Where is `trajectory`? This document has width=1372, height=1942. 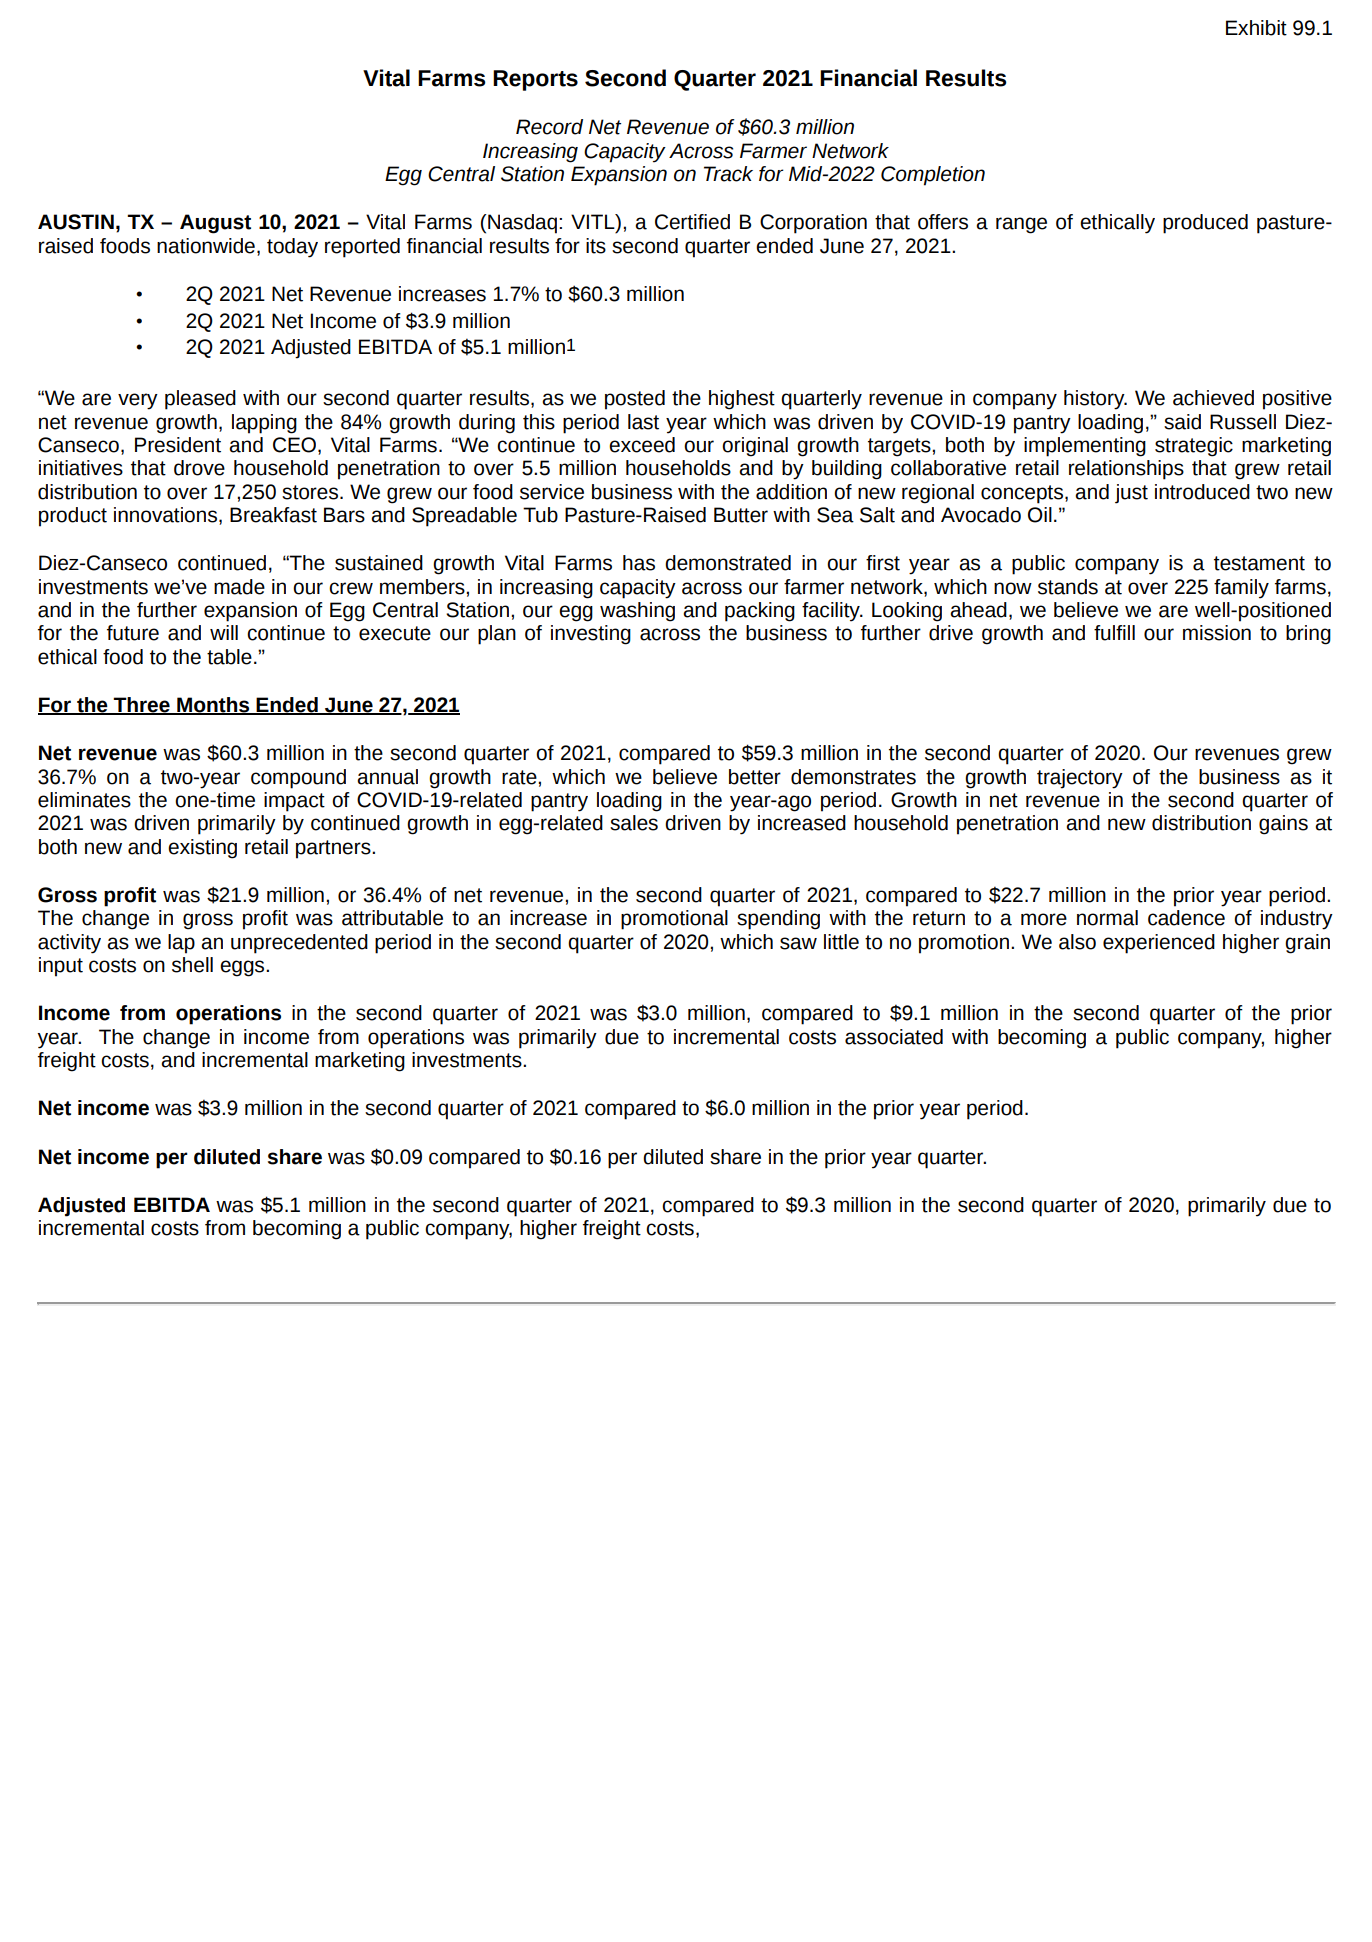 trajectory is located at coordinates (1080, 779).
